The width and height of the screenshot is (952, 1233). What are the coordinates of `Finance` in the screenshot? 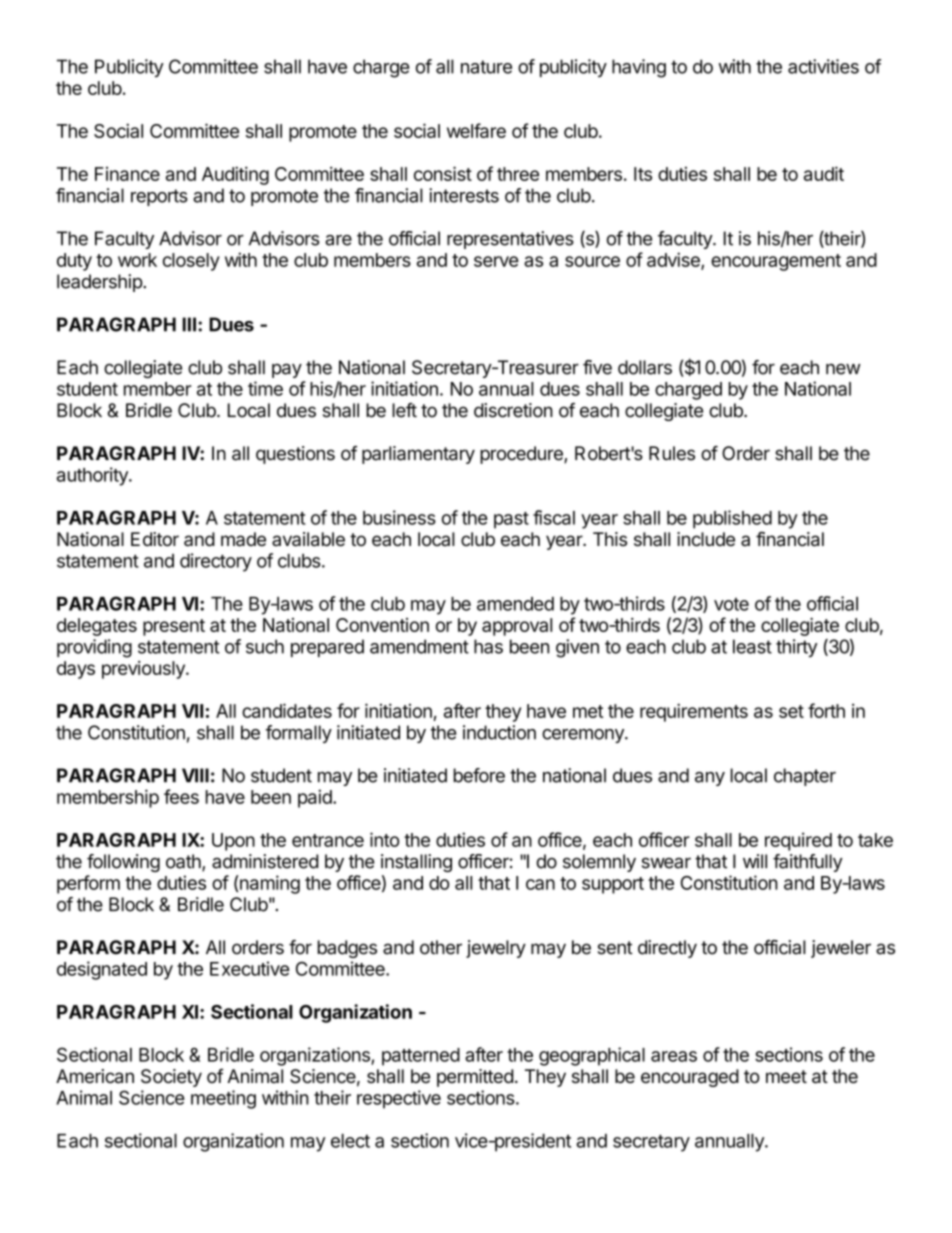 It's located at (127, 174).
